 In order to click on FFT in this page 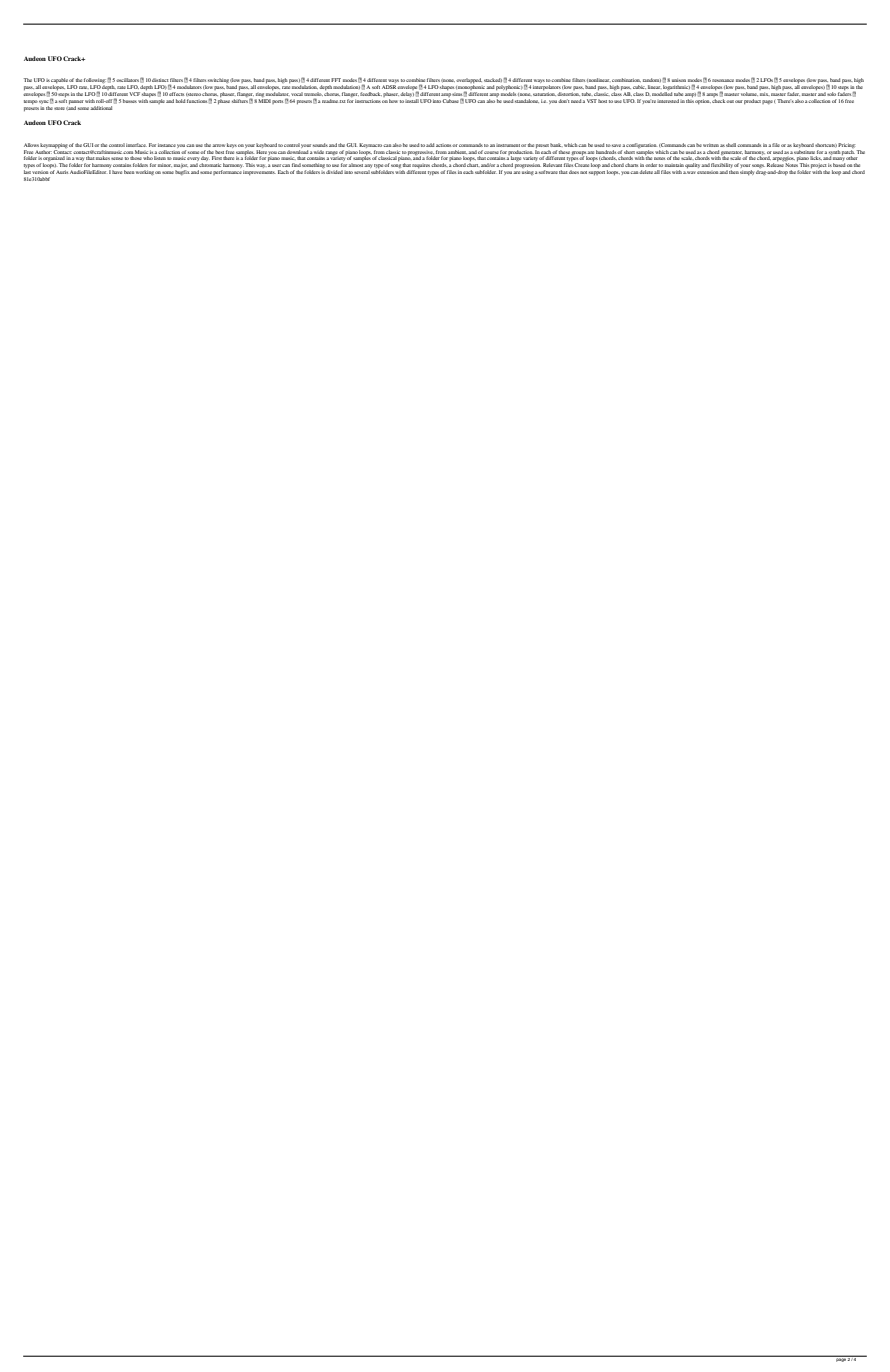, I will do `click(336, 80)`.
